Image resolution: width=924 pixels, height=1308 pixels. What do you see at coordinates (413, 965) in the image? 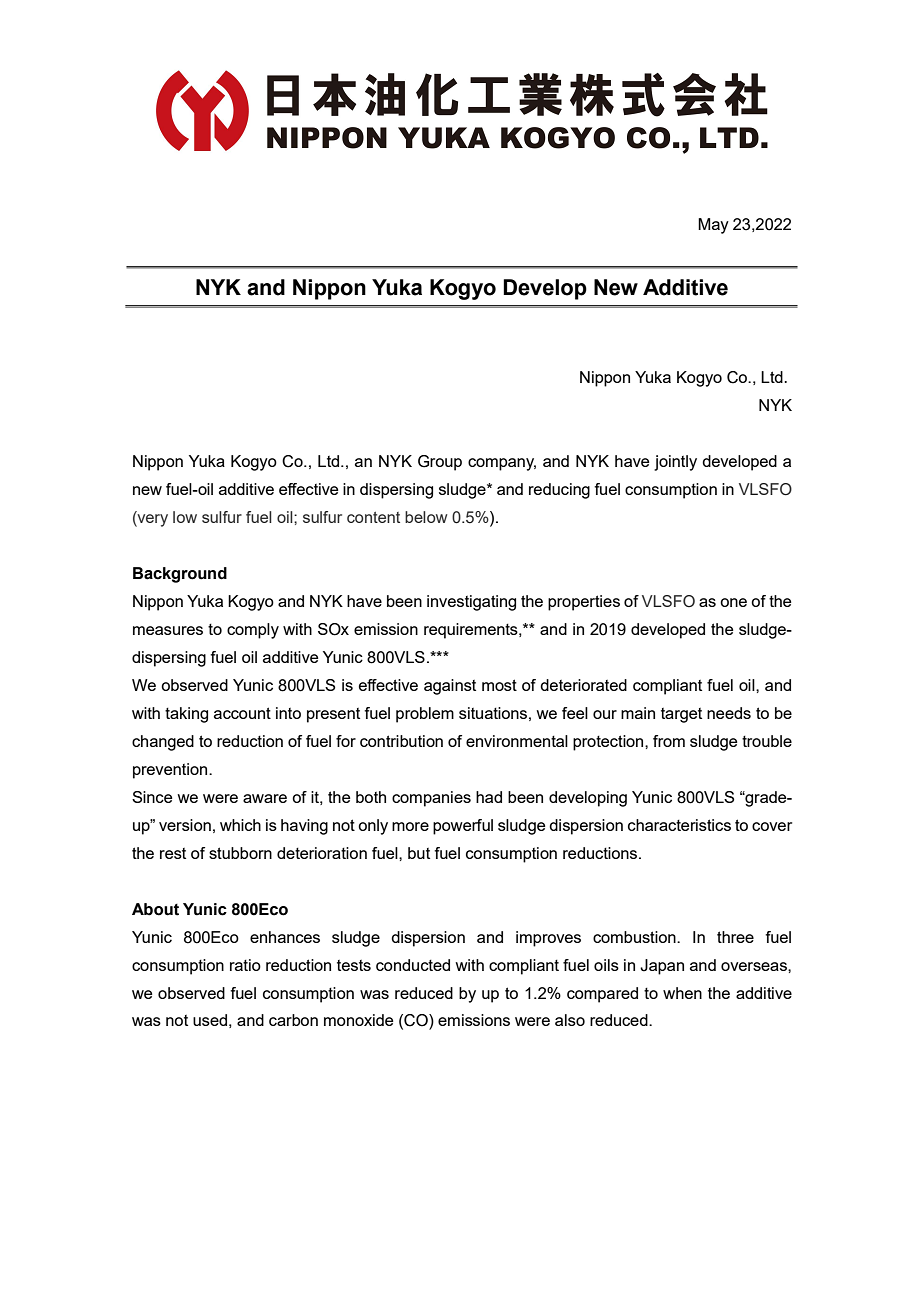
I see `conducted` at bounding box center [413, 965].
